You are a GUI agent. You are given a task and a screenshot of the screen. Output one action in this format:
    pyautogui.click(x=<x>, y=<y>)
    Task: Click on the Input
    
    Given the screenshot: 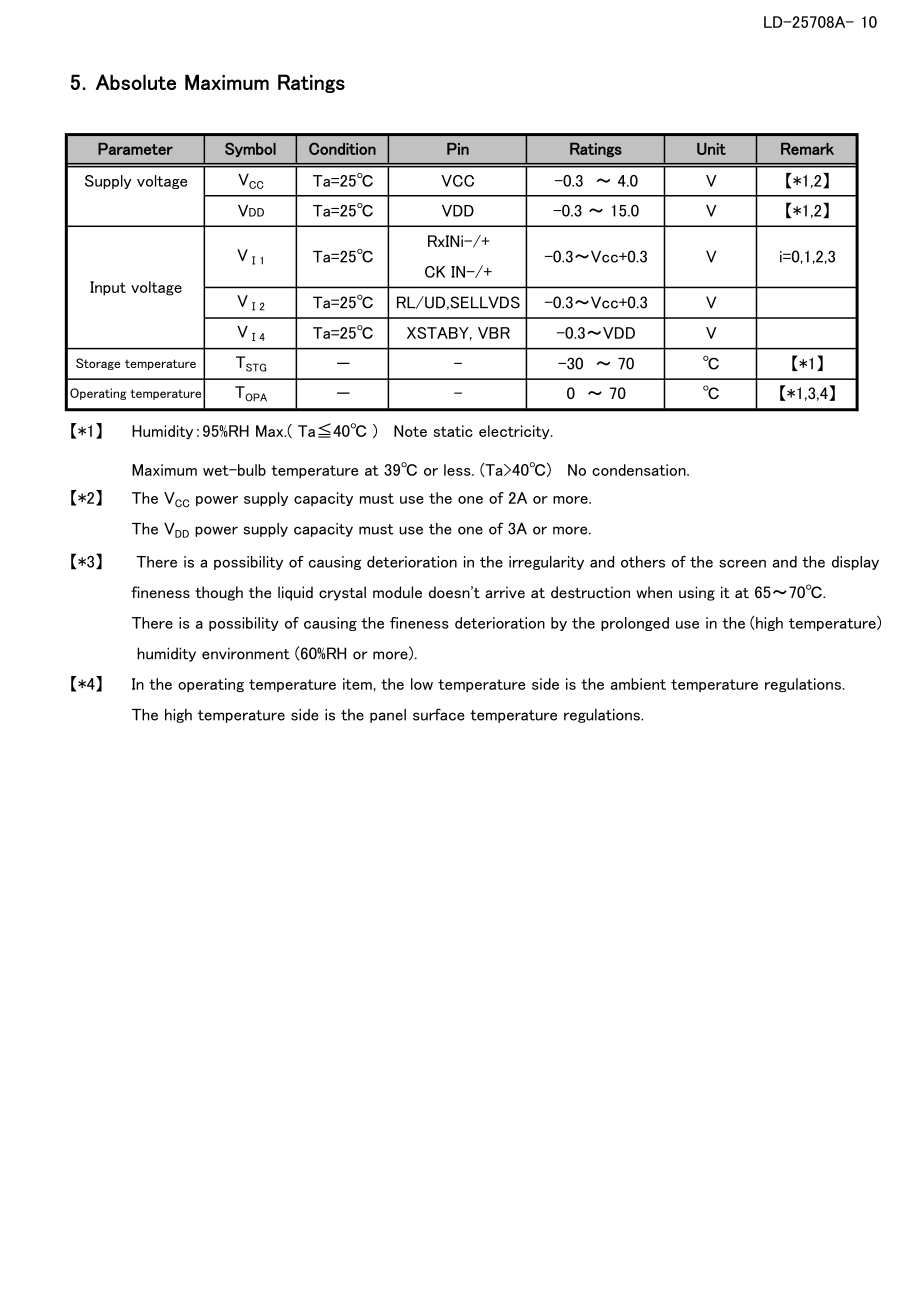 What is the action you would take?
    pyautogui.click(x=108, y=288)
